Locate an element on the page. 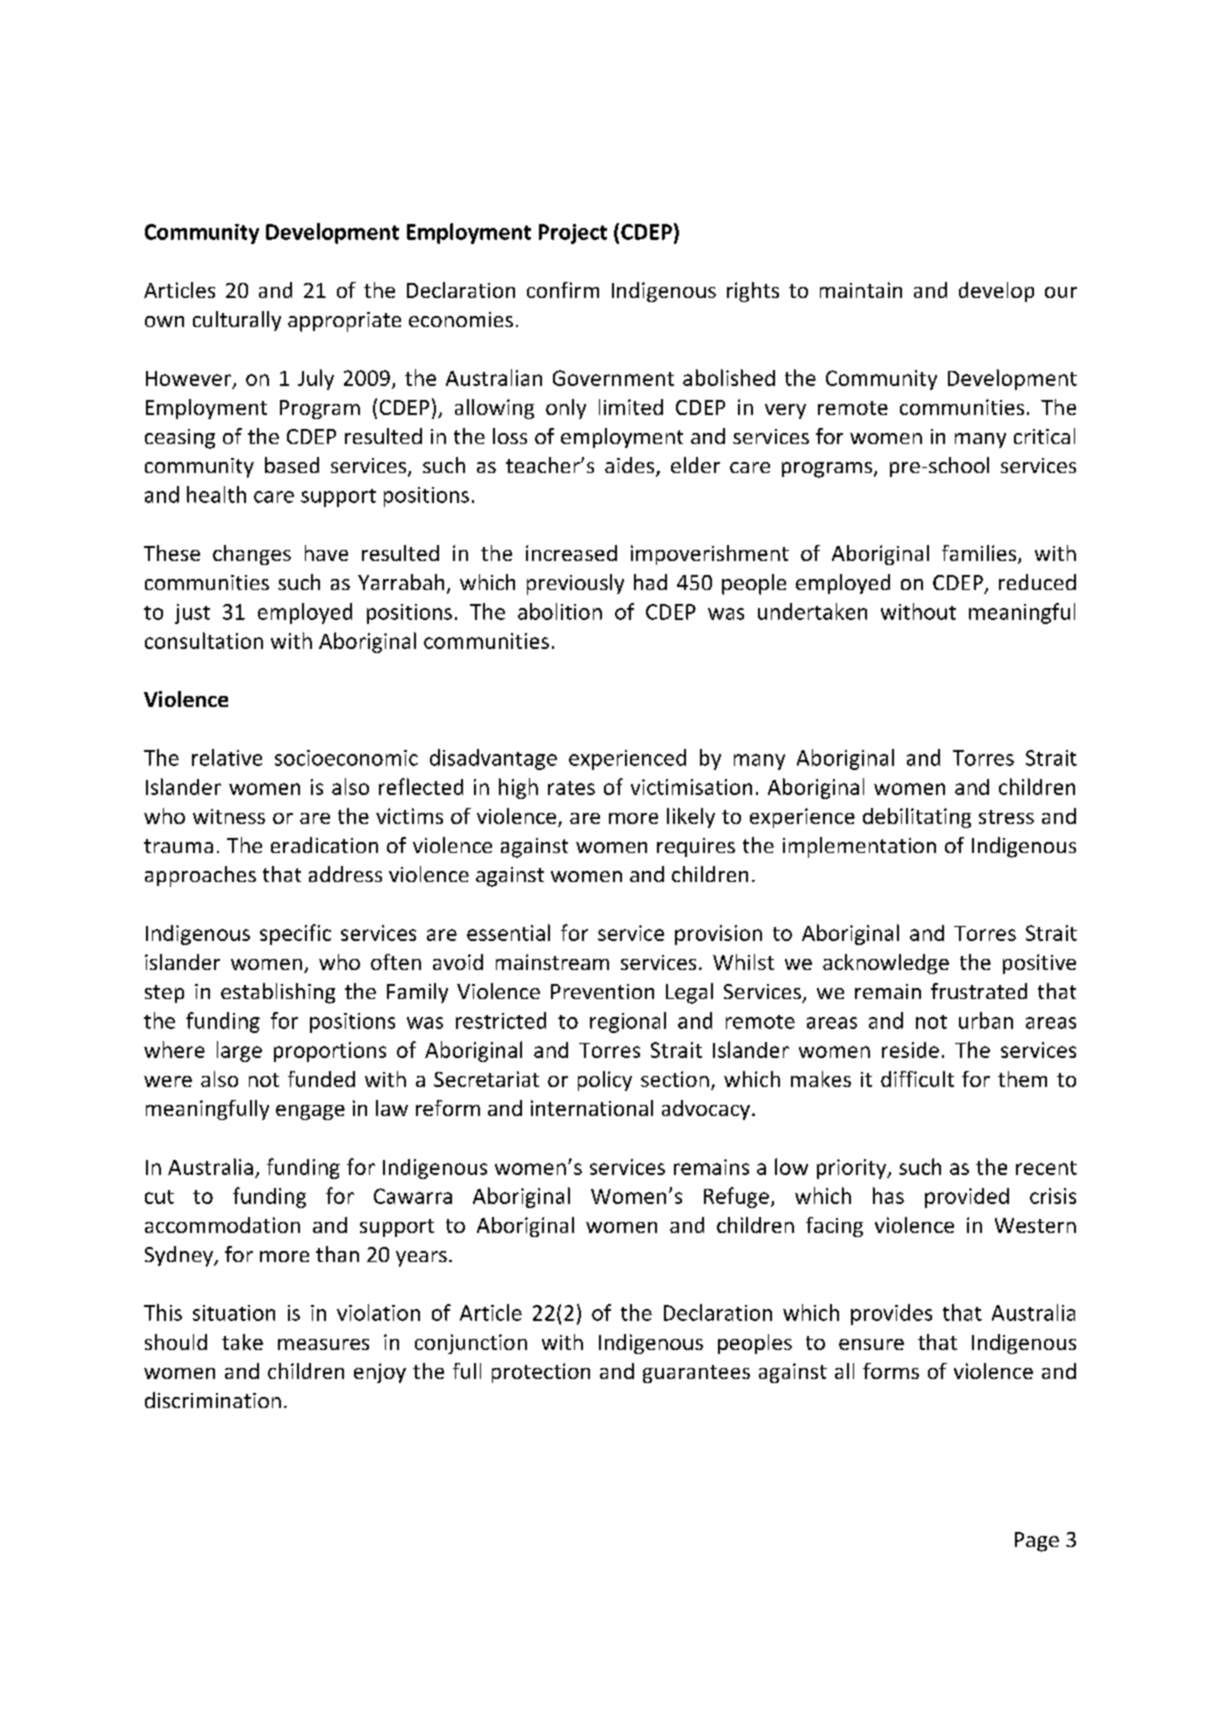  confirm is located at coordinates (563, 290).
